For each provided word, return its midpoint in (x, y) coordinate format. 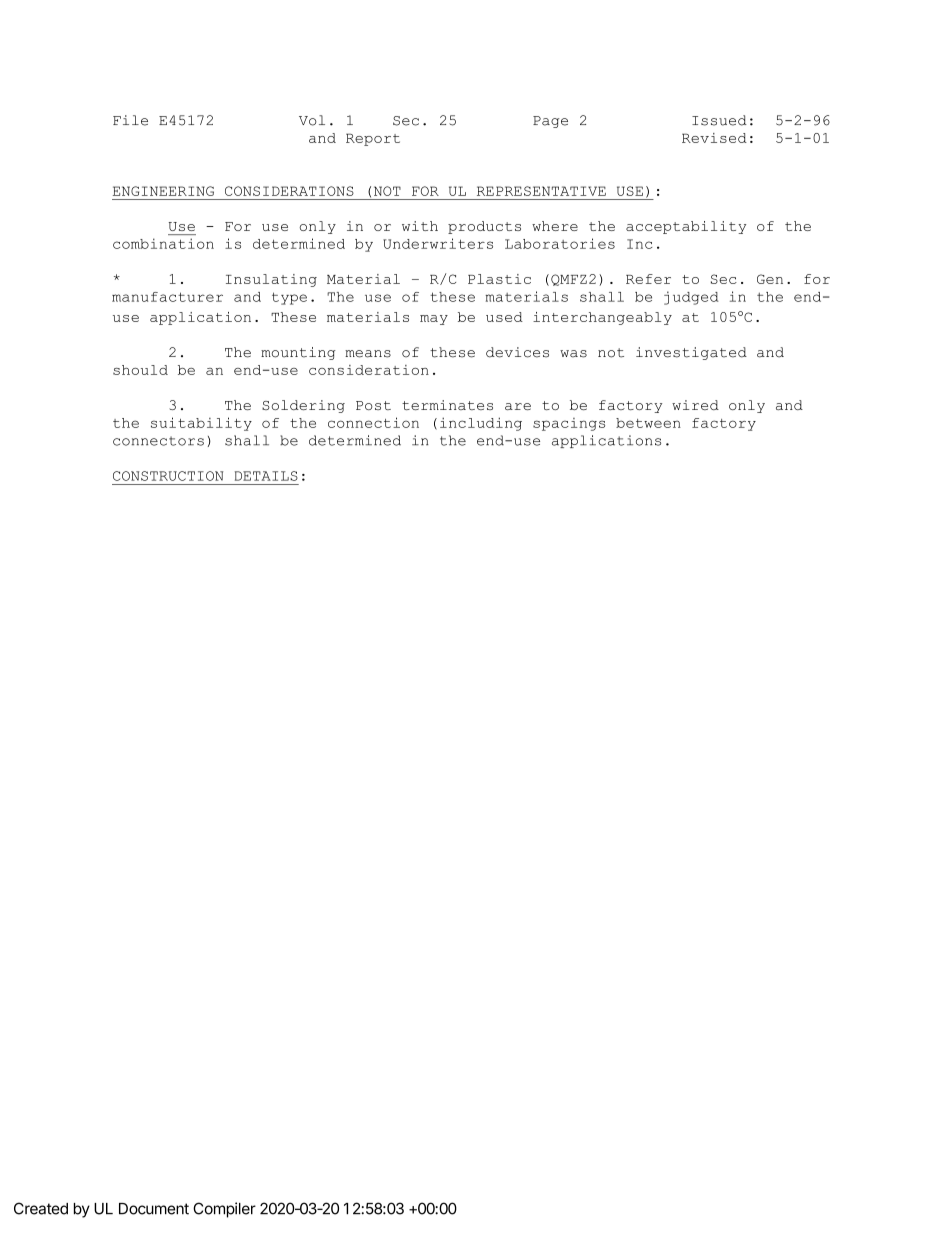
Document (154, 1209)
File (130, 120)
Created (41, 1208)
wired (695, 405)
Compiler (224, 1210)
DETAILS (266, 476)
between (648, 423)
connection (373, 422)
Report (373, 139)
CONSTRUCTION (168, 476)
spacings (569, 424)
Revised (714, 138)
